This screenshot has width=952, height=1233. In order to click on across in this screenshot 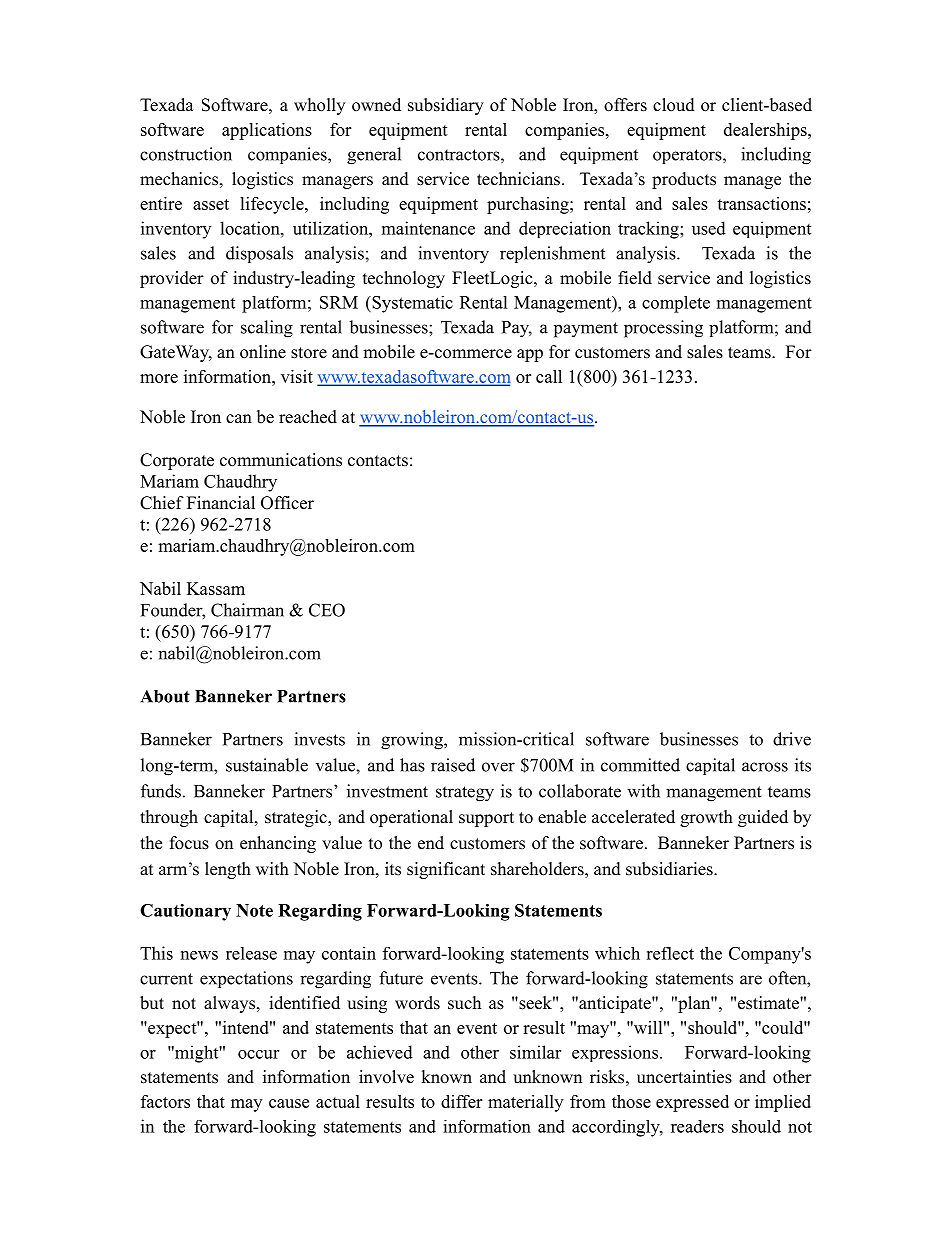, I will do `click(765, 767)`.
